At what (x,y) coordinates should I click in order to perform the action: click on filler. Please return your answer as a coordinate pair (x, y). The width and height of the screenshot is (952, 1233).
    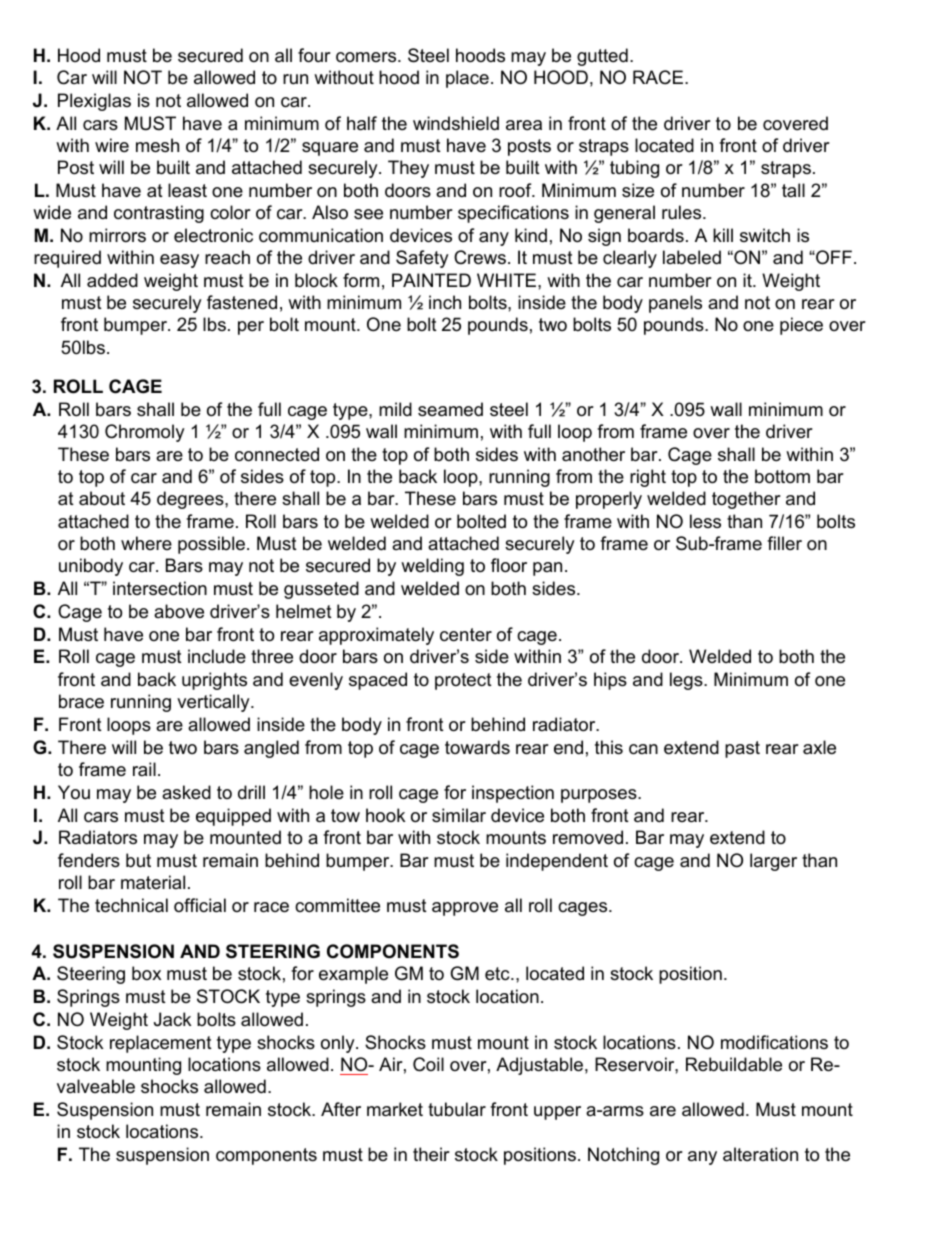
    Looking at the image, I should click on (784, 543).
